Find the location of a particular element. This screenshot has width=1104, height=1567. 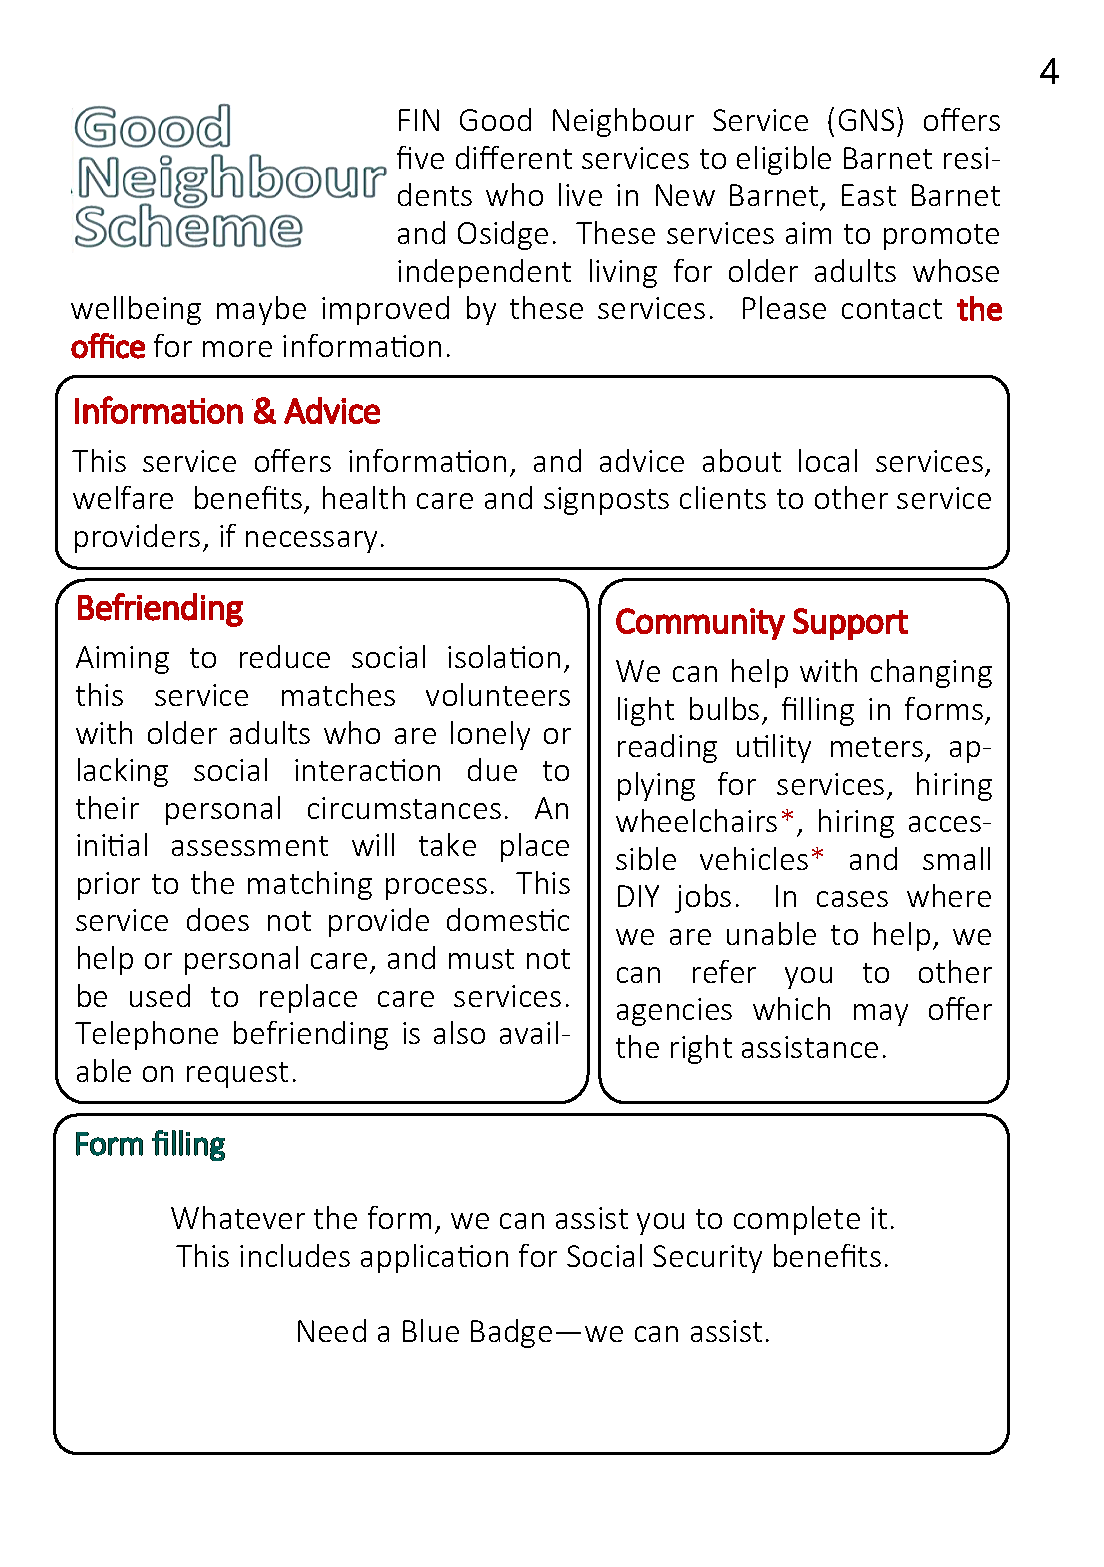

local is located at coordinates (828, 460).
